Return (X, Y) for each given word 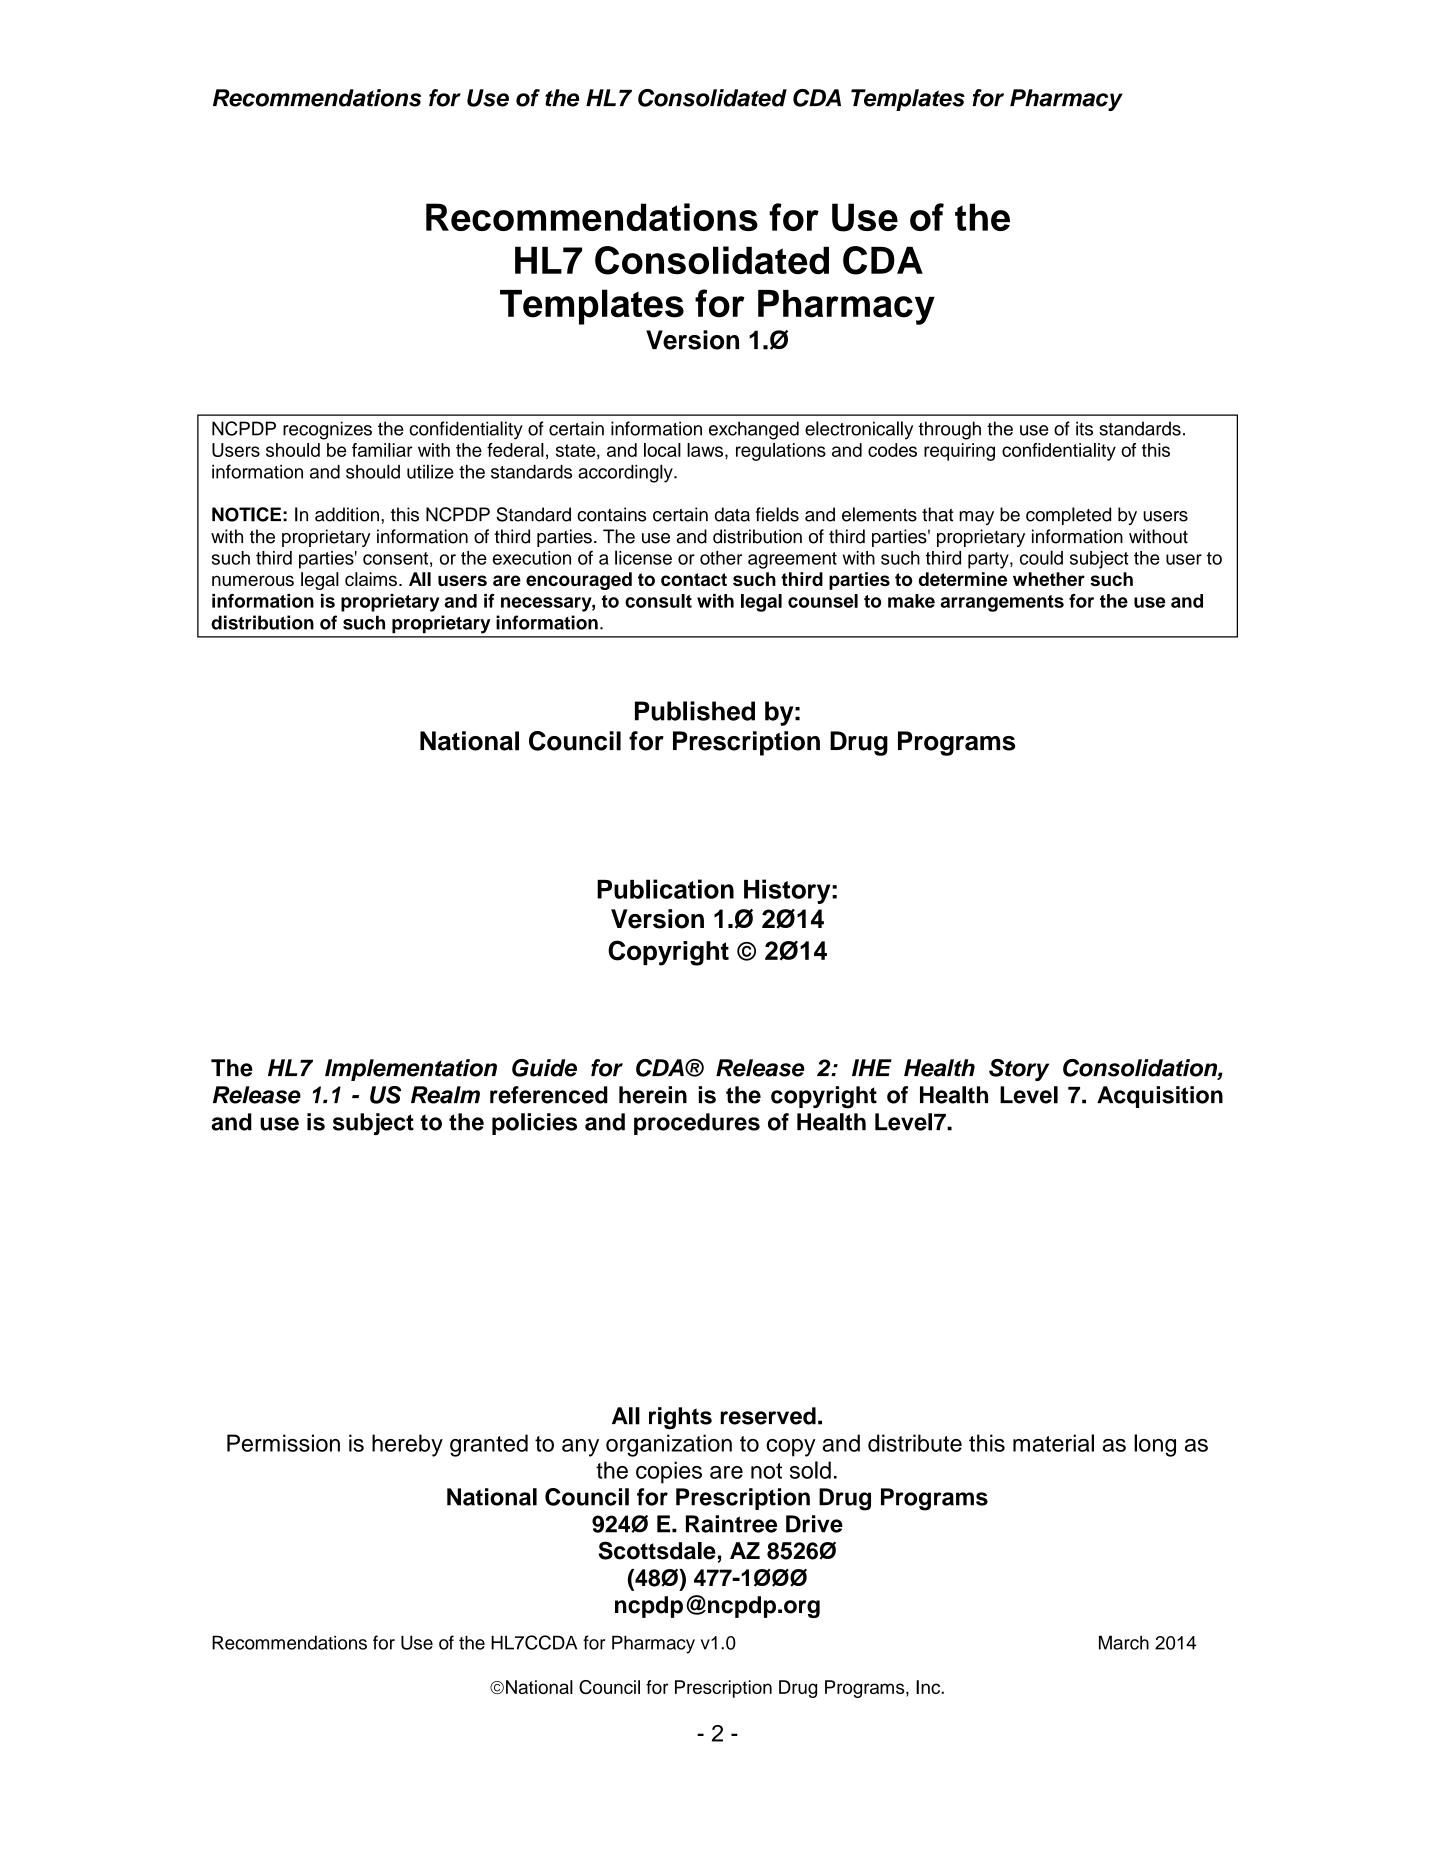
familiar (382, 450)
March (1124, 1642)
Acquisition (1160, 1097)
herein (653, 1095)
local (662, 450)
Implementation (411, 1070)
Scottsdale (657, 1550)
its (1084, 428)
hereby (407, 1445)
